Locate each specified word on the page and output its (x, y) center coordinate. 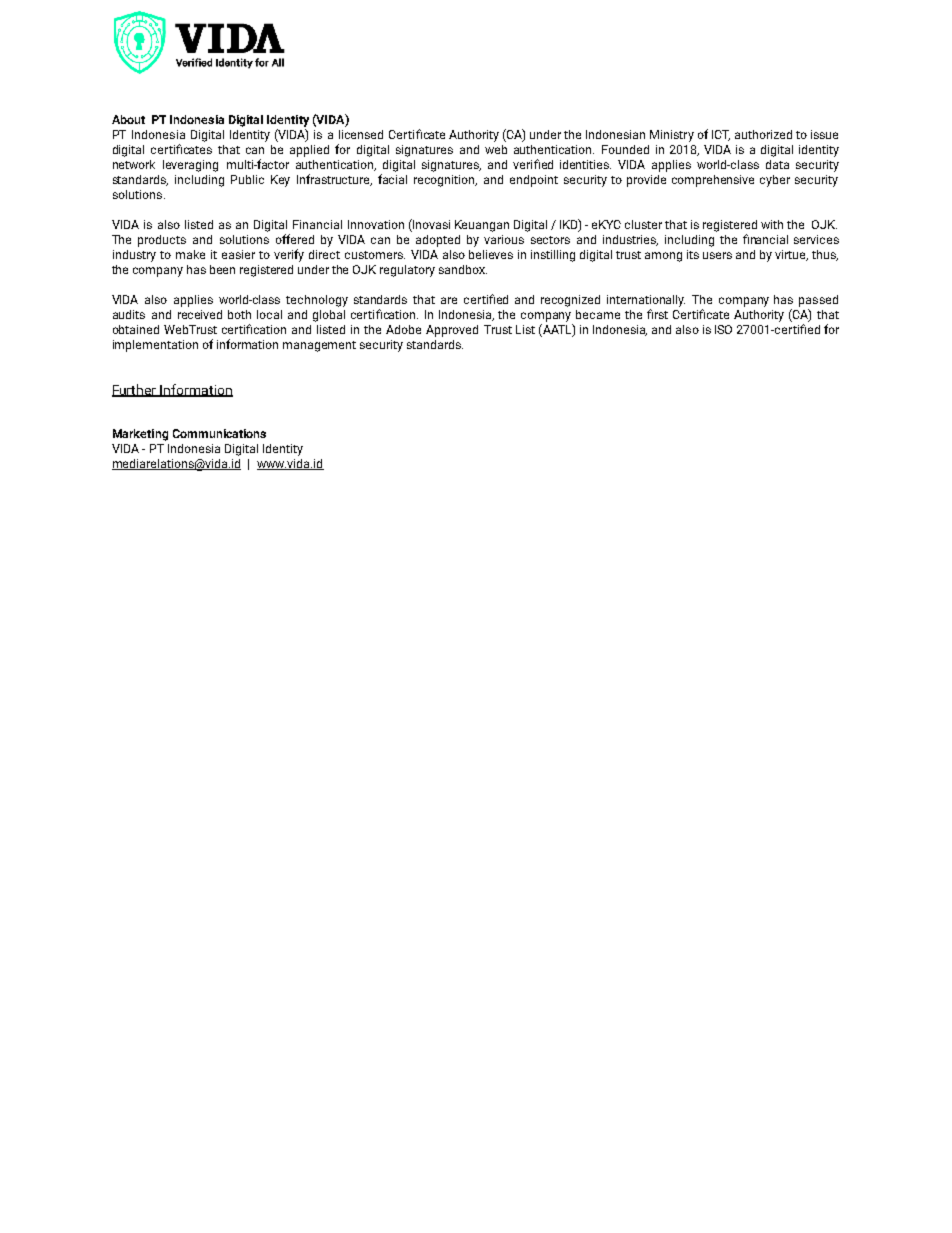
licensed (361, 134)
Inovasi (430, 225)
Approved (452, 331)
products (162, 241)
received (200, 314)
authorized (763, 134)
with (772, 224)
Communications (219, 433)
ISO (723, 329)
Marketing (140, 435)
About (128, 119)
